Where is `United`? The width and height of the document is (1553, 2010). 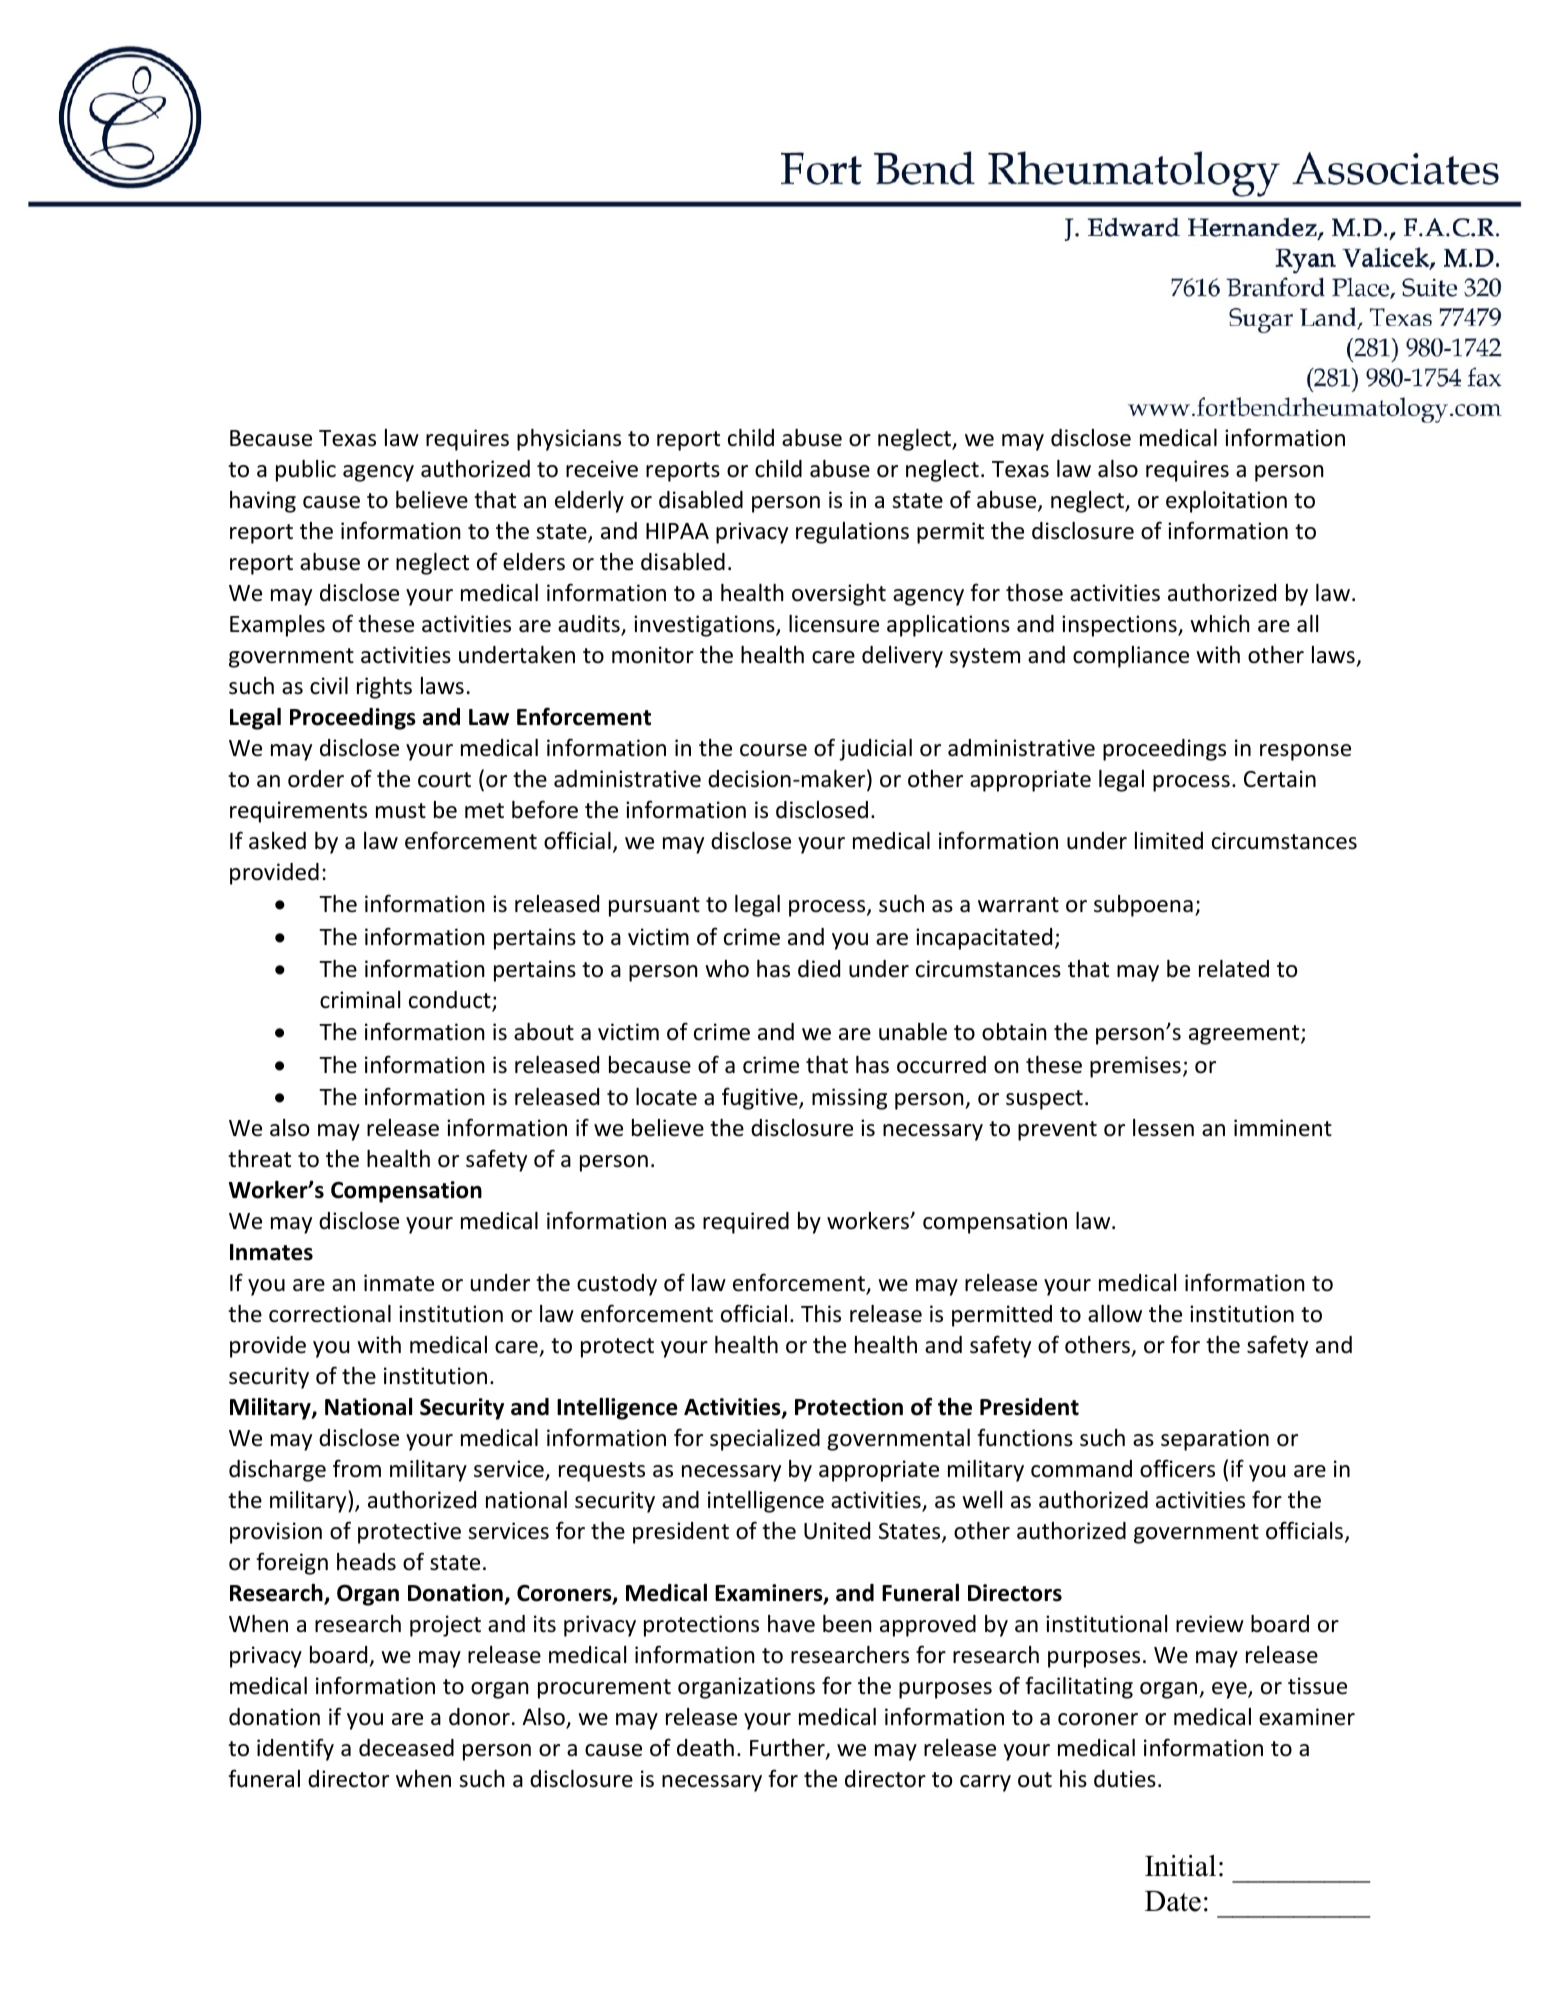
United is located at coordinates (837, 1531).
